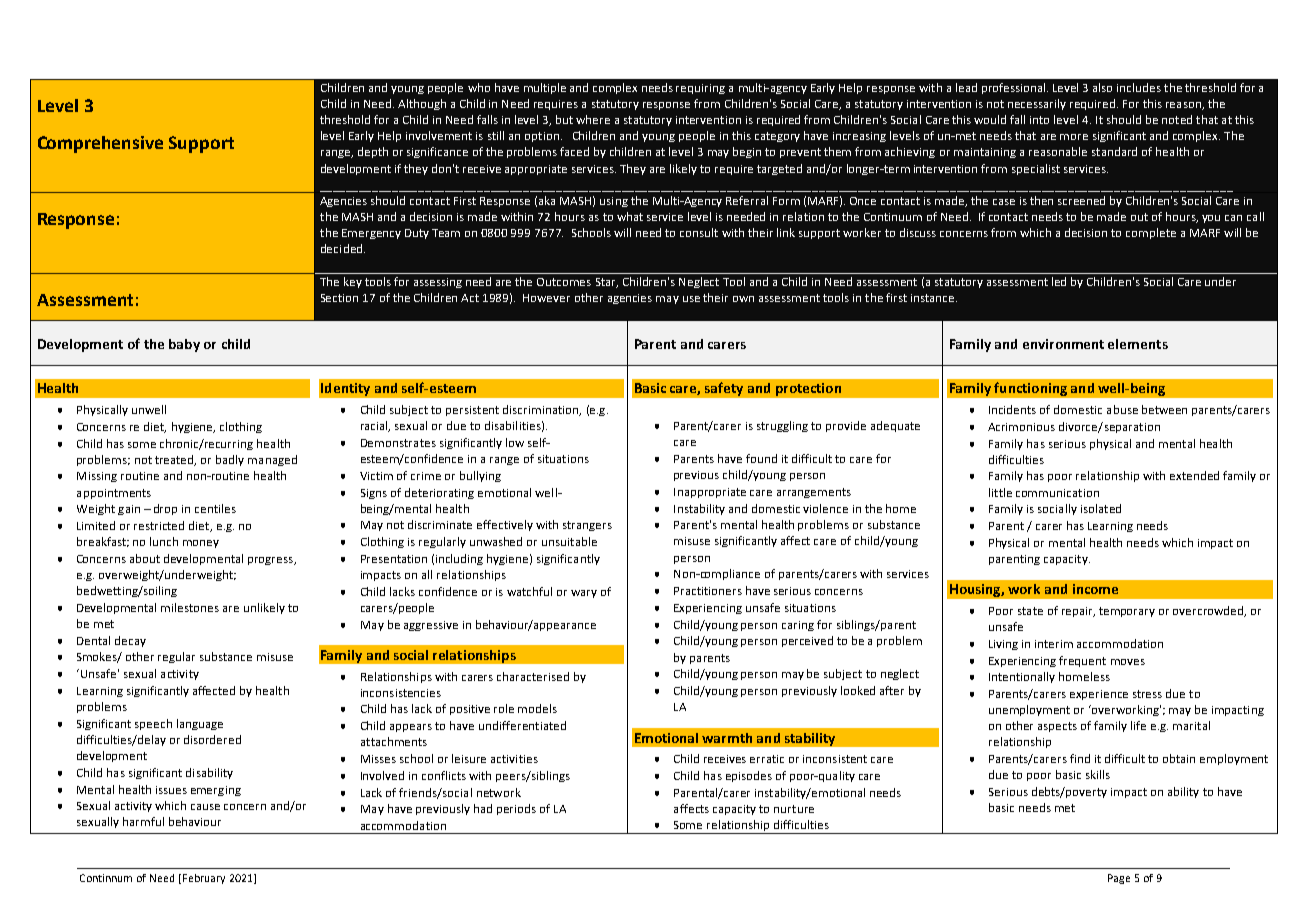 The height and width of the page is (924, 1308). What do you see at coordinates (184, 345) in the page?
I see `baby` at bounding box center [184, 345].
